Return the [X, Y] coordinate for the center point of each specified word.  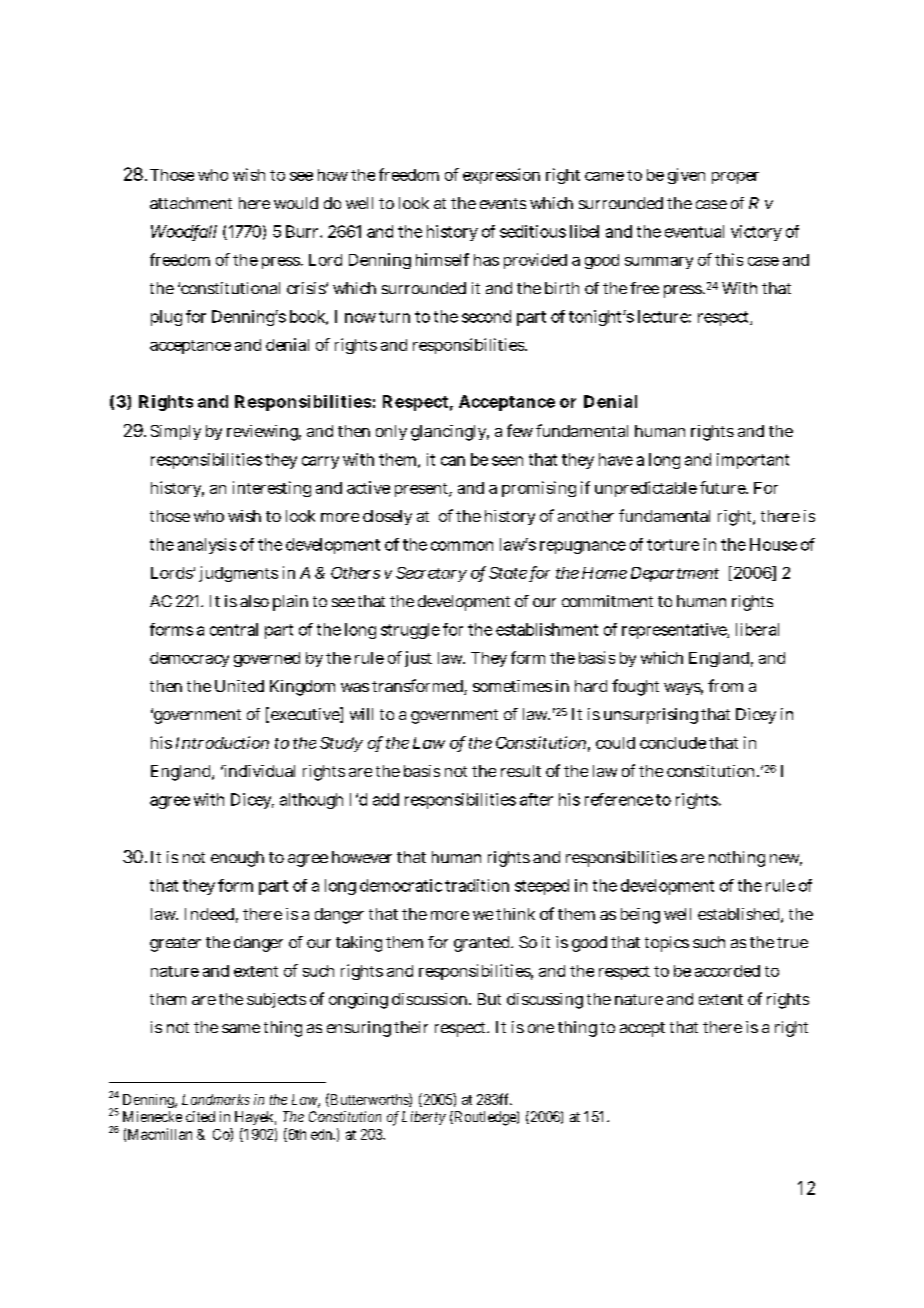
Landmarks [216, 1099]
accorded [727, 971]
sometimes [512, 686]
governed [267, 659]
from [725, 685]
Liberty [424, 1118]
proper [735, 178]
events [503, 203]
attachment [191, 203]
